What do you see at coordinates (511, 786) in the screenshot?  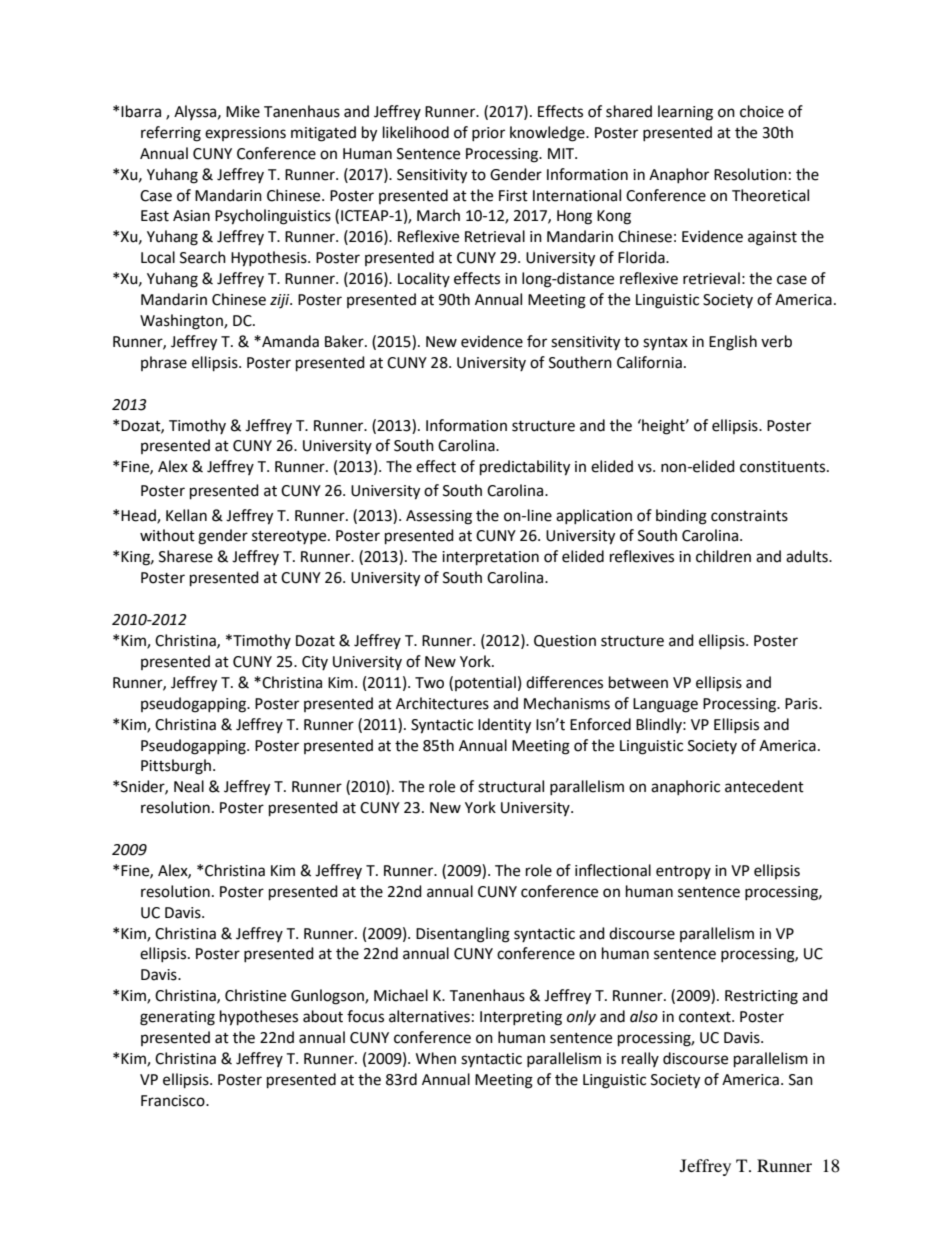 I see `structural` at bounding box center [511, 786].
